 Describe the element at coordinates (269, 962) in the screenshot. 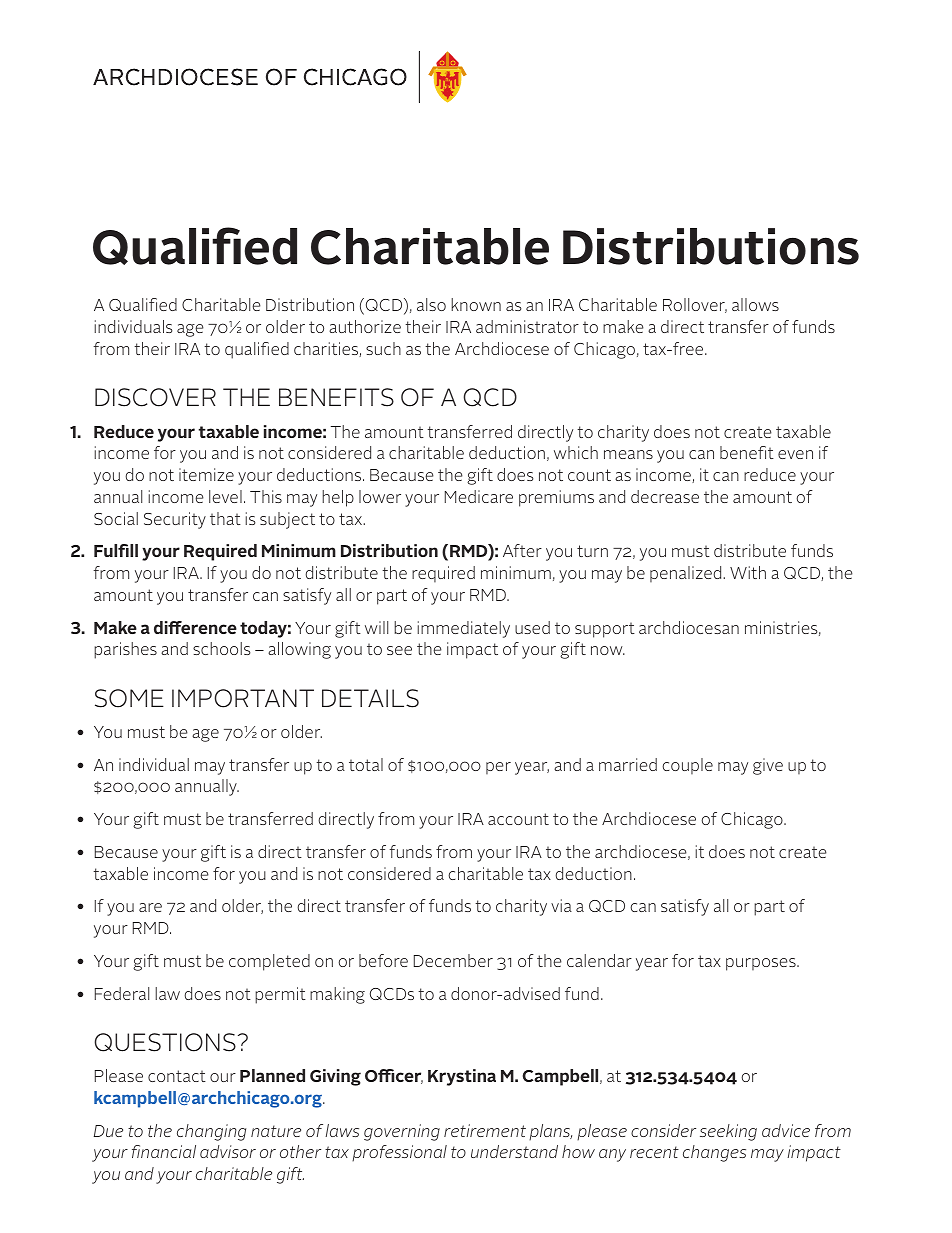

I see `completed` at that location.
